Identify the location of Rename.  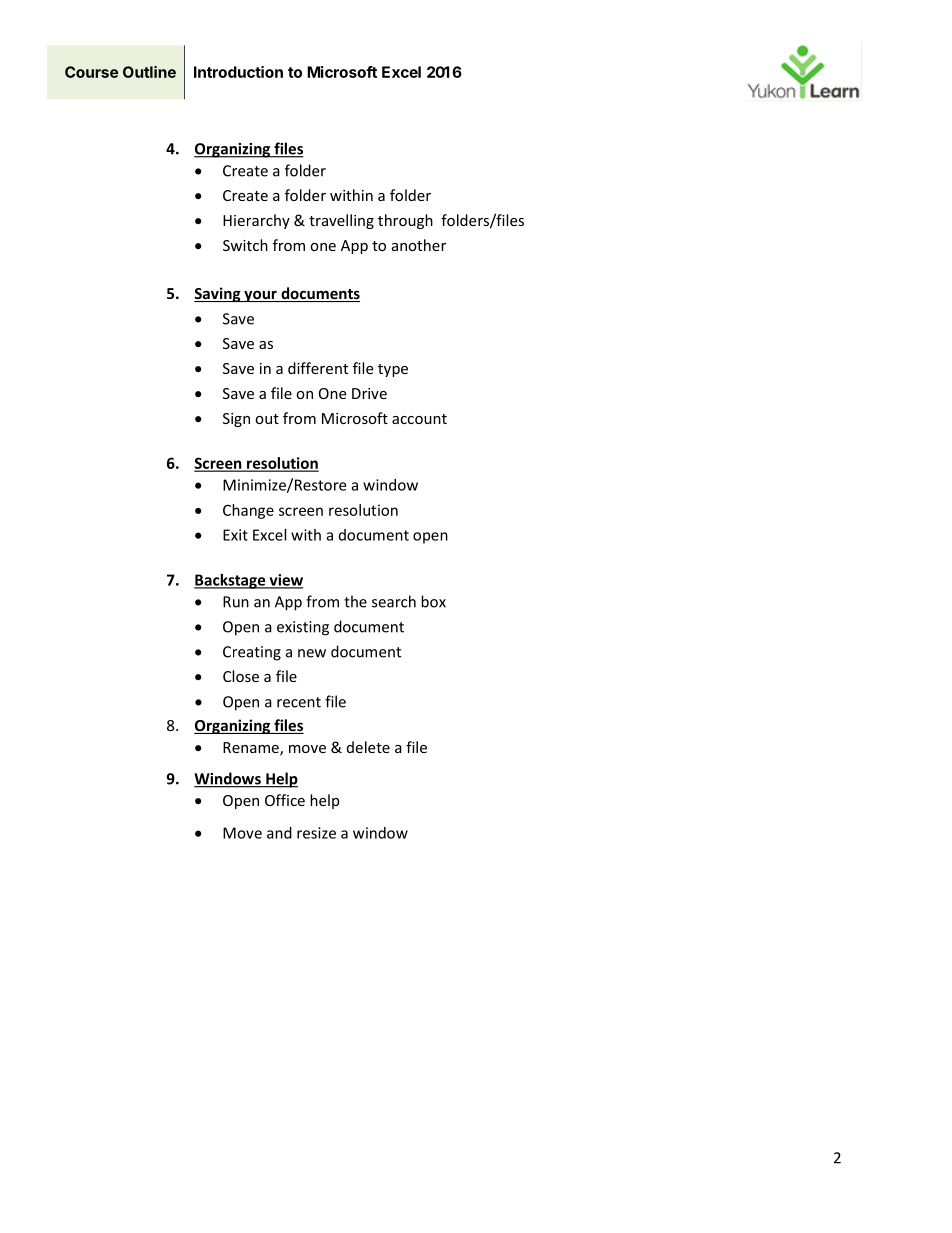
(252, 748).
